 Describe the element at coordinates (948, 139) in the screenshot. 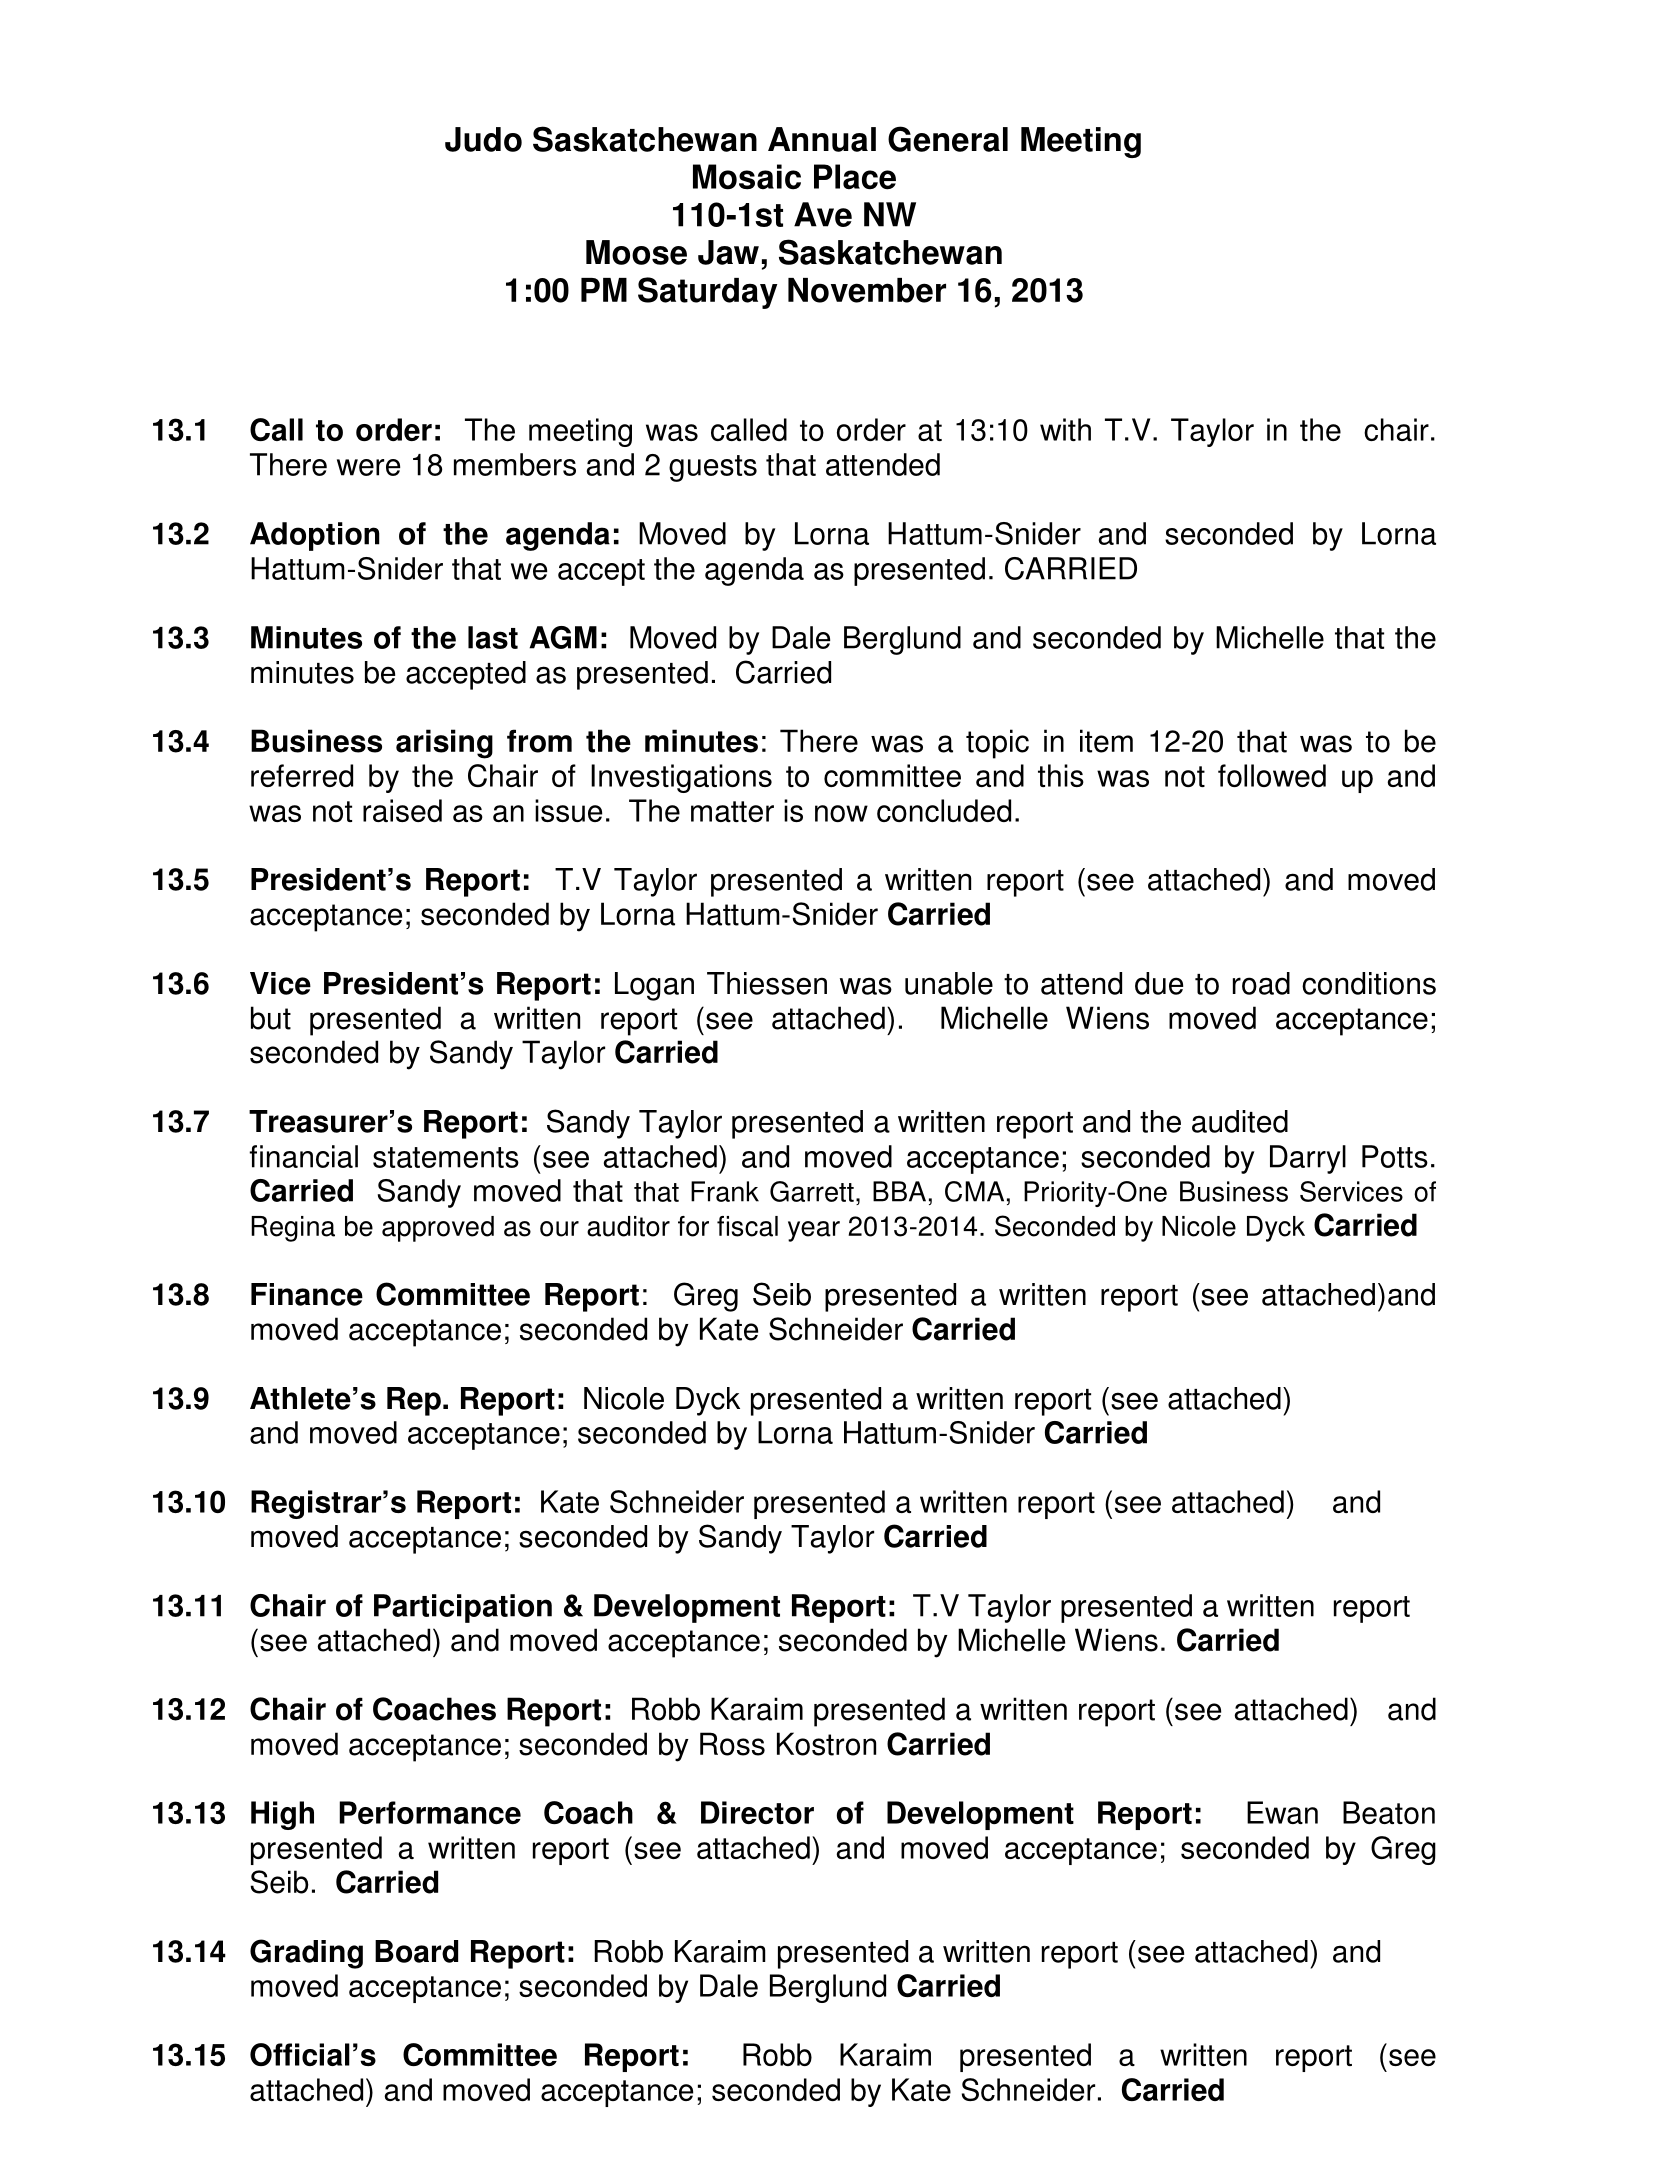

I see `General` at that location.
